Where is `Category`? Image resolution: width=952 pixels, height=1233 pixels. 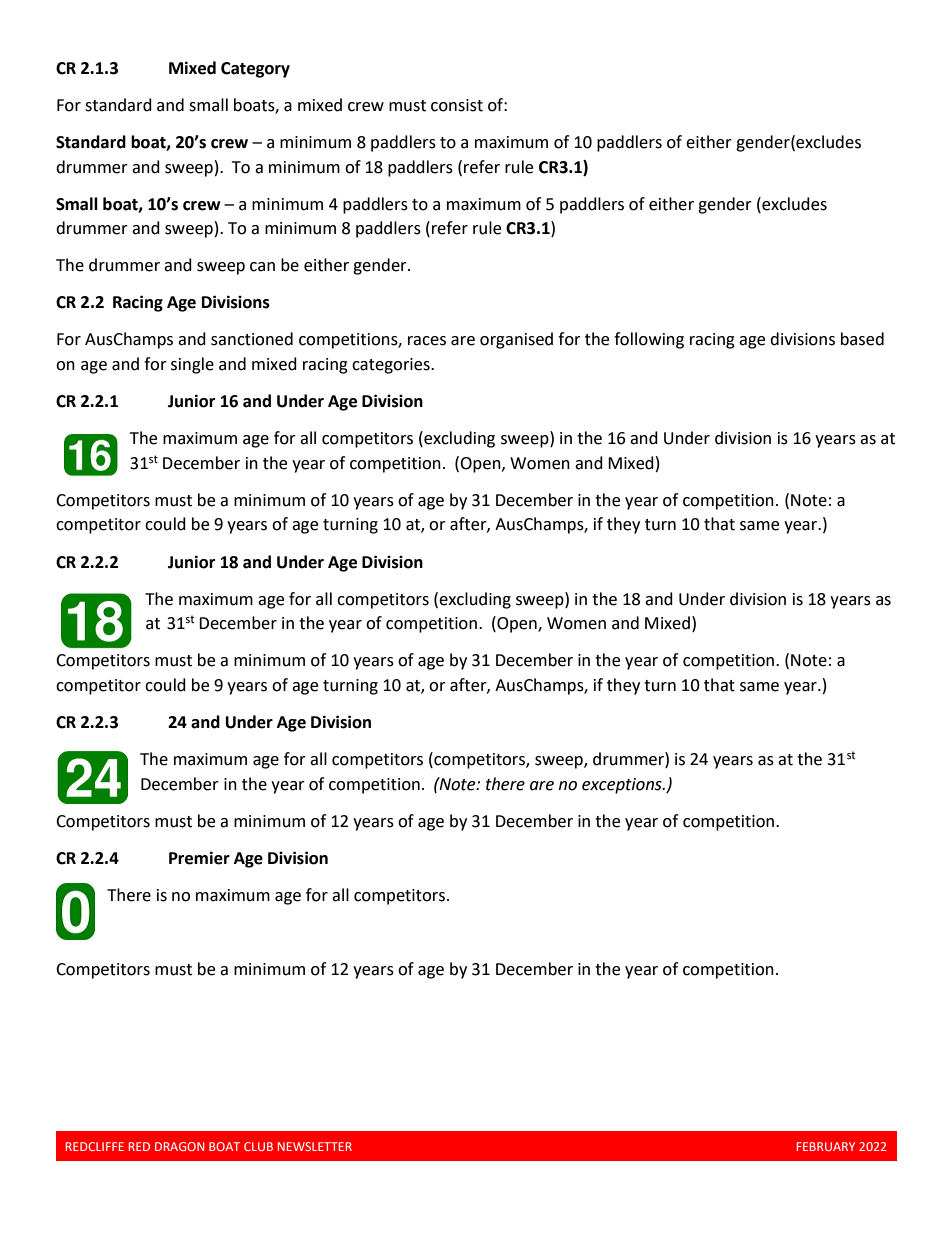
Category is located at coordinates (255, 70).
